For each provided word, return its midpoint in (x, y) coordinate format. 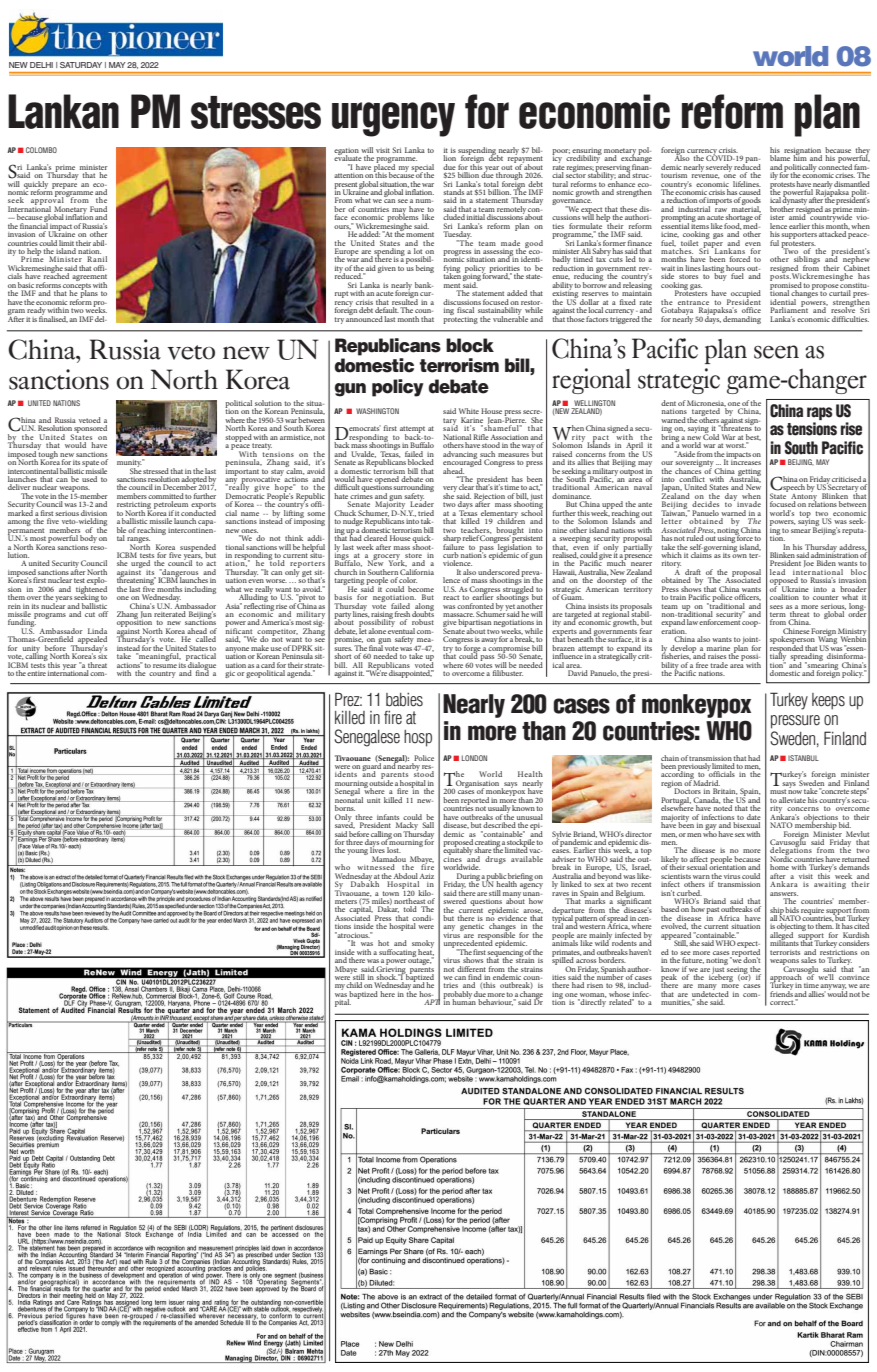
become (421, 589)
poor (561, 153)
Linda (97, 631)
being (425, 269)
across (586, 961)
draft (693, 572)
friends (781, 993)
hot (383, 943)
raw (721, 210)
